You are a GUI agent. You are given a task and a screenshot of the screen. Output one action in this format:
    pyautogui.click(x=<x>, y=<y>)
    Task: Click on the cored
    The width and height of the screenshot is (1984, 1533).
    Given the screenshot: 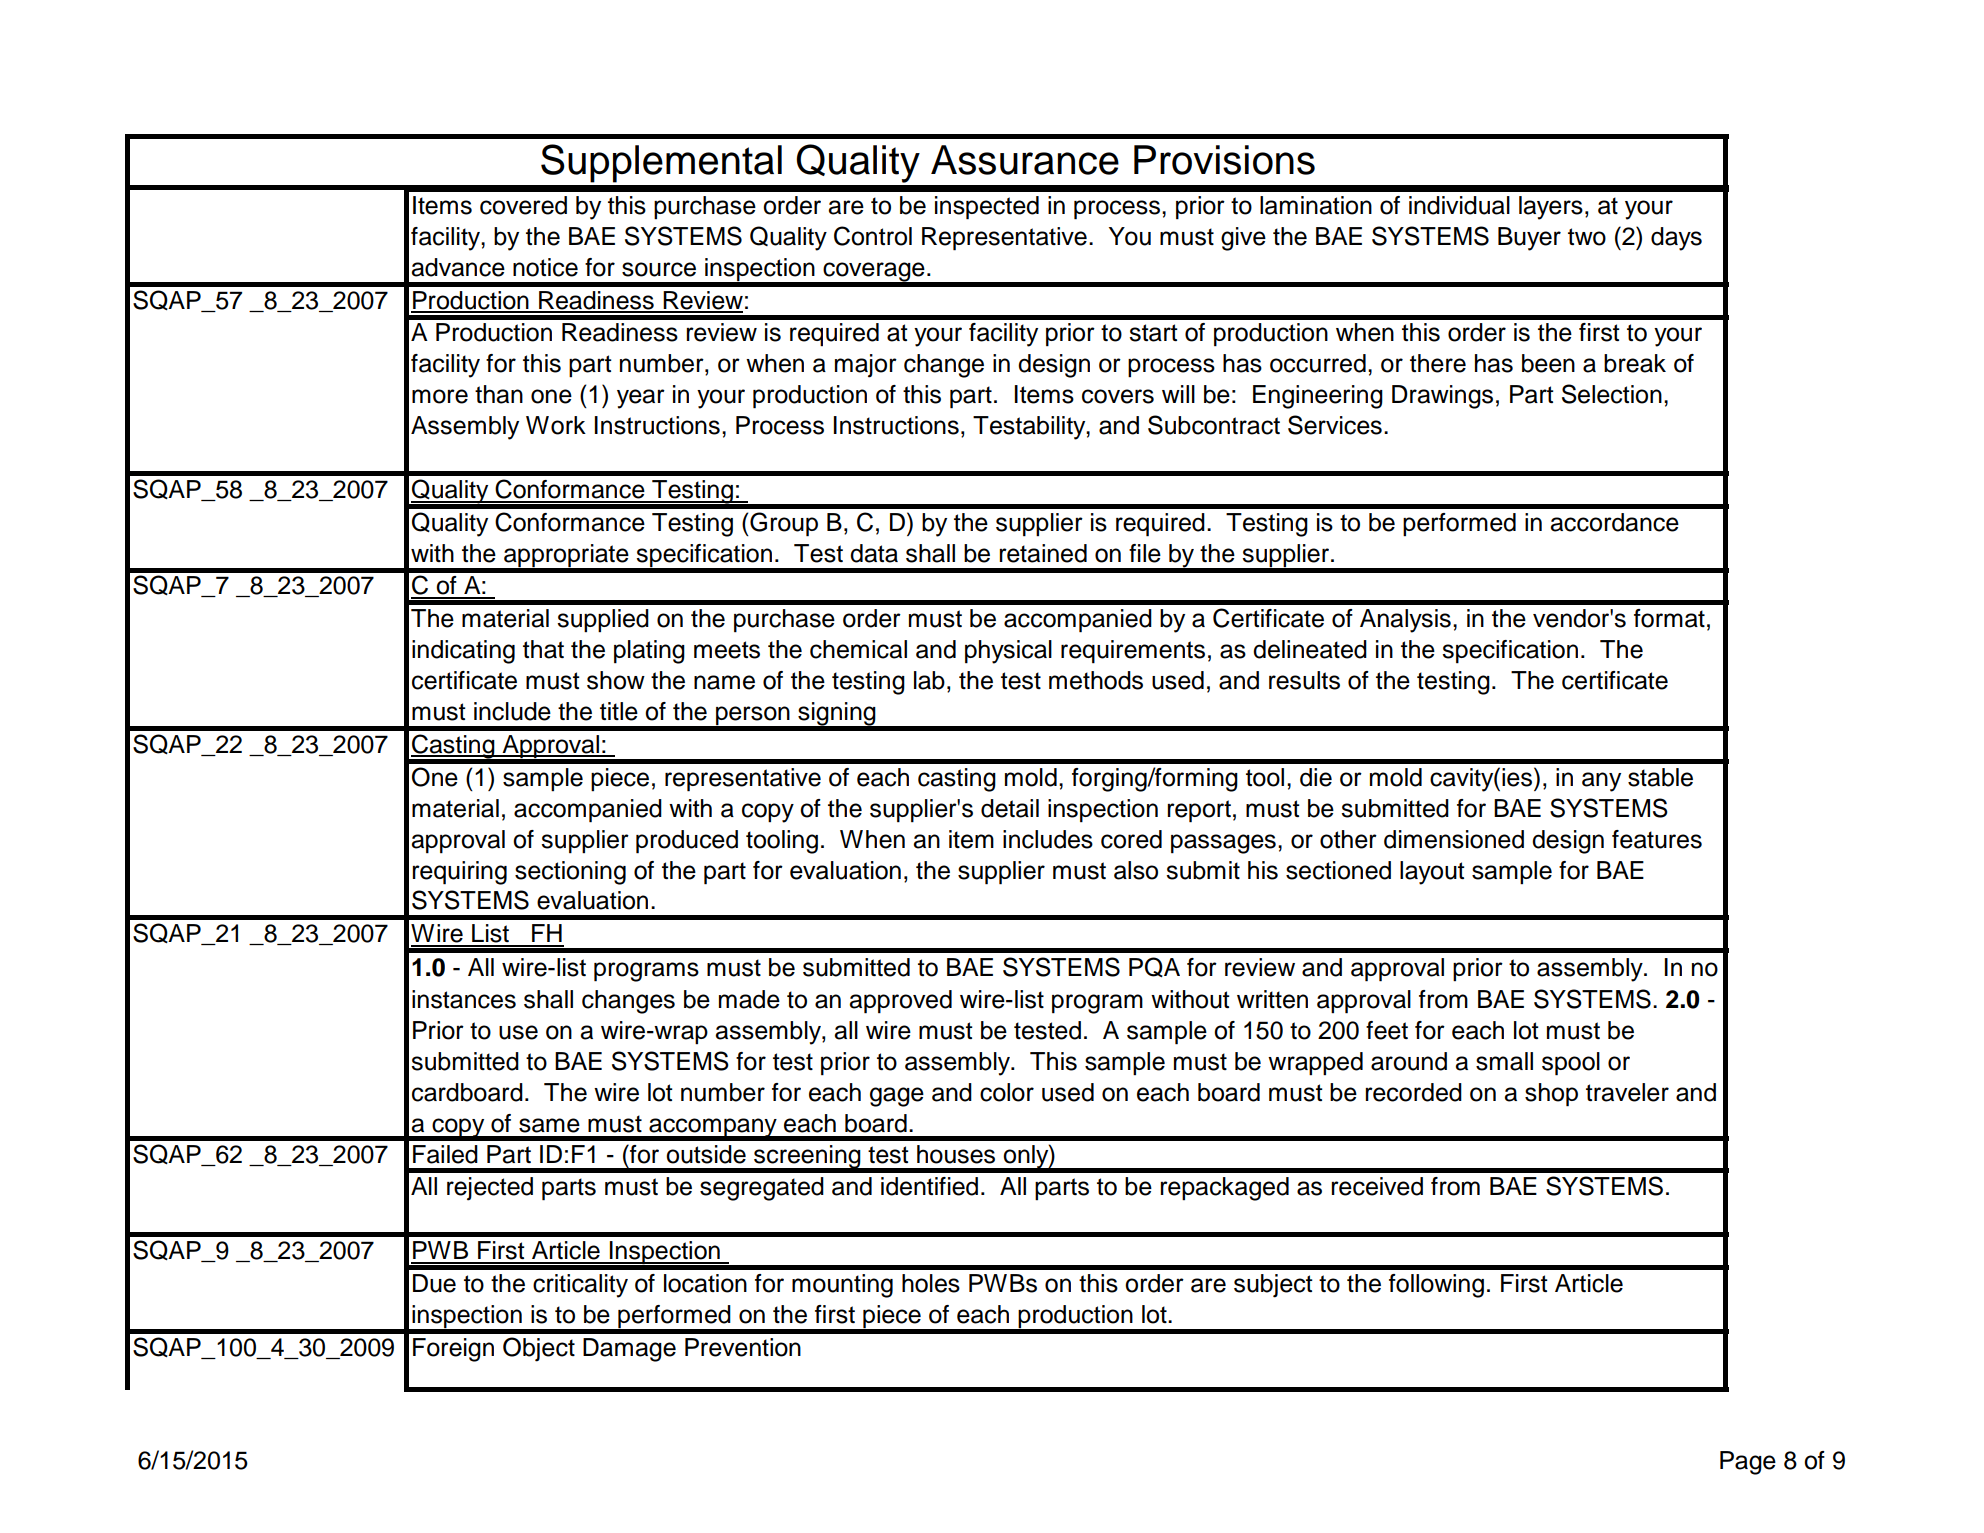 What is the action you would take?
    pyautogui.click(x=1131, y=839)
